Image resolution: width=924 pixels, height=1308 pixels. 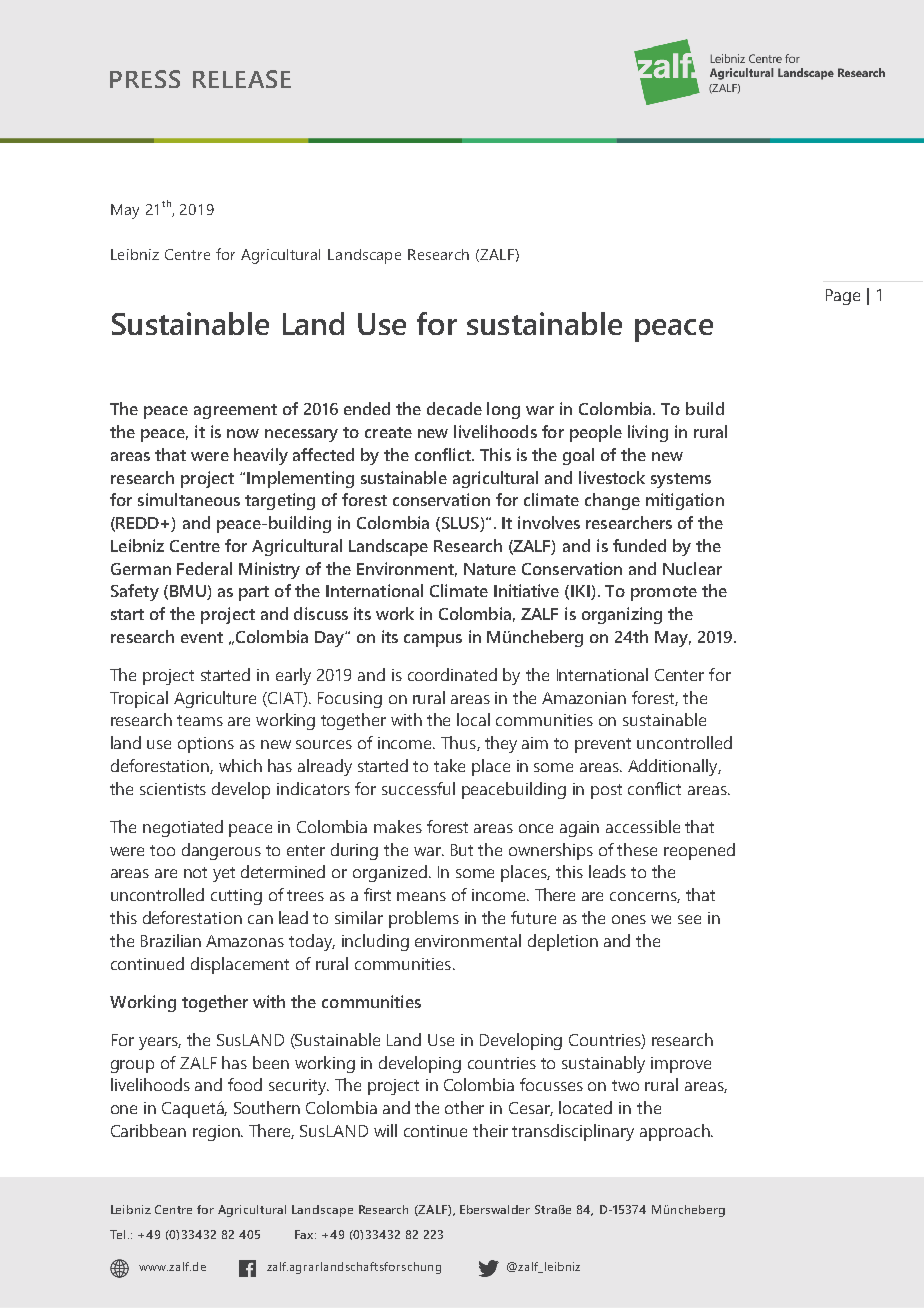 What do you see at coordinates (221, 851) in the screenshot?
I see `dangerous` at bounding box center [221, 851].
